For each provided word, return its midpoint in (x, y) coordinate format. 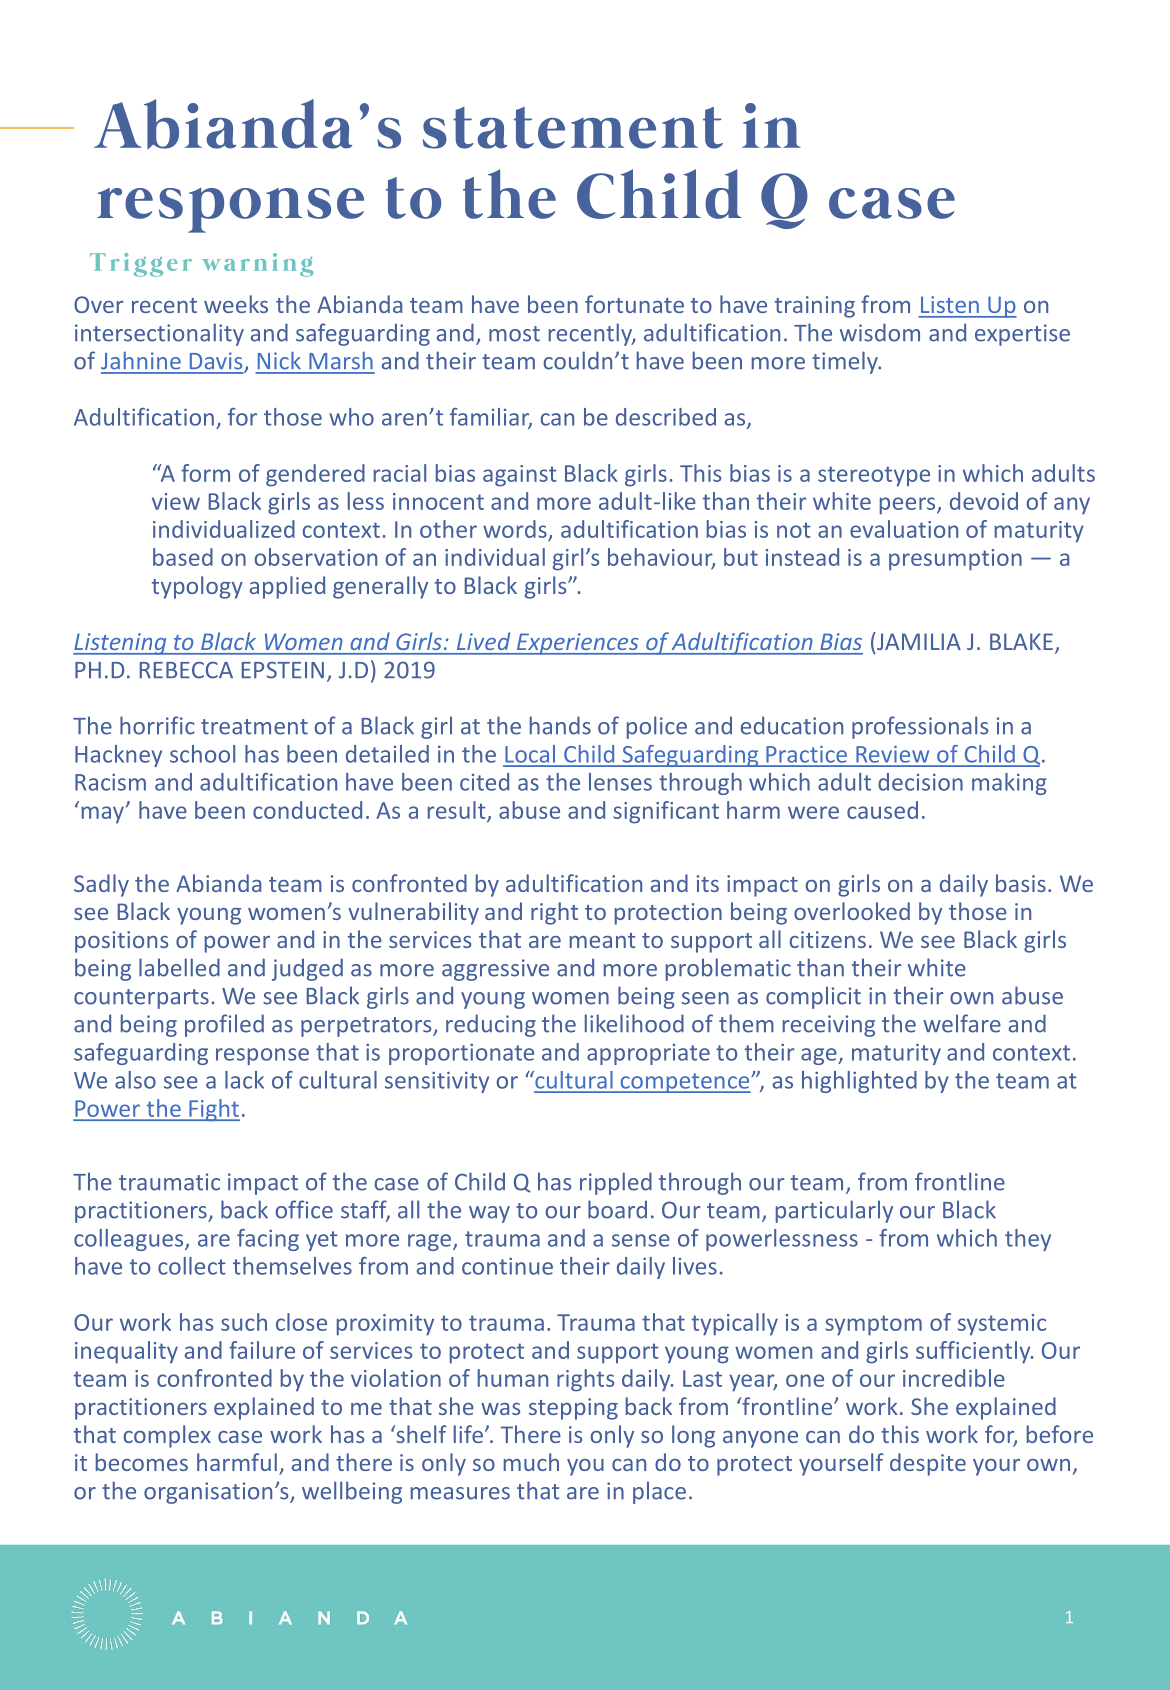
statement (573, 128)
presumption (955, 560)
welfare (962, 1023)
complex (167, 1436)
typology (197, 587)
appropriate (648, 1054)
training (815, 307)
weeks (236, 304)
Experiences (577, 644)
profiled (224, 1025)
